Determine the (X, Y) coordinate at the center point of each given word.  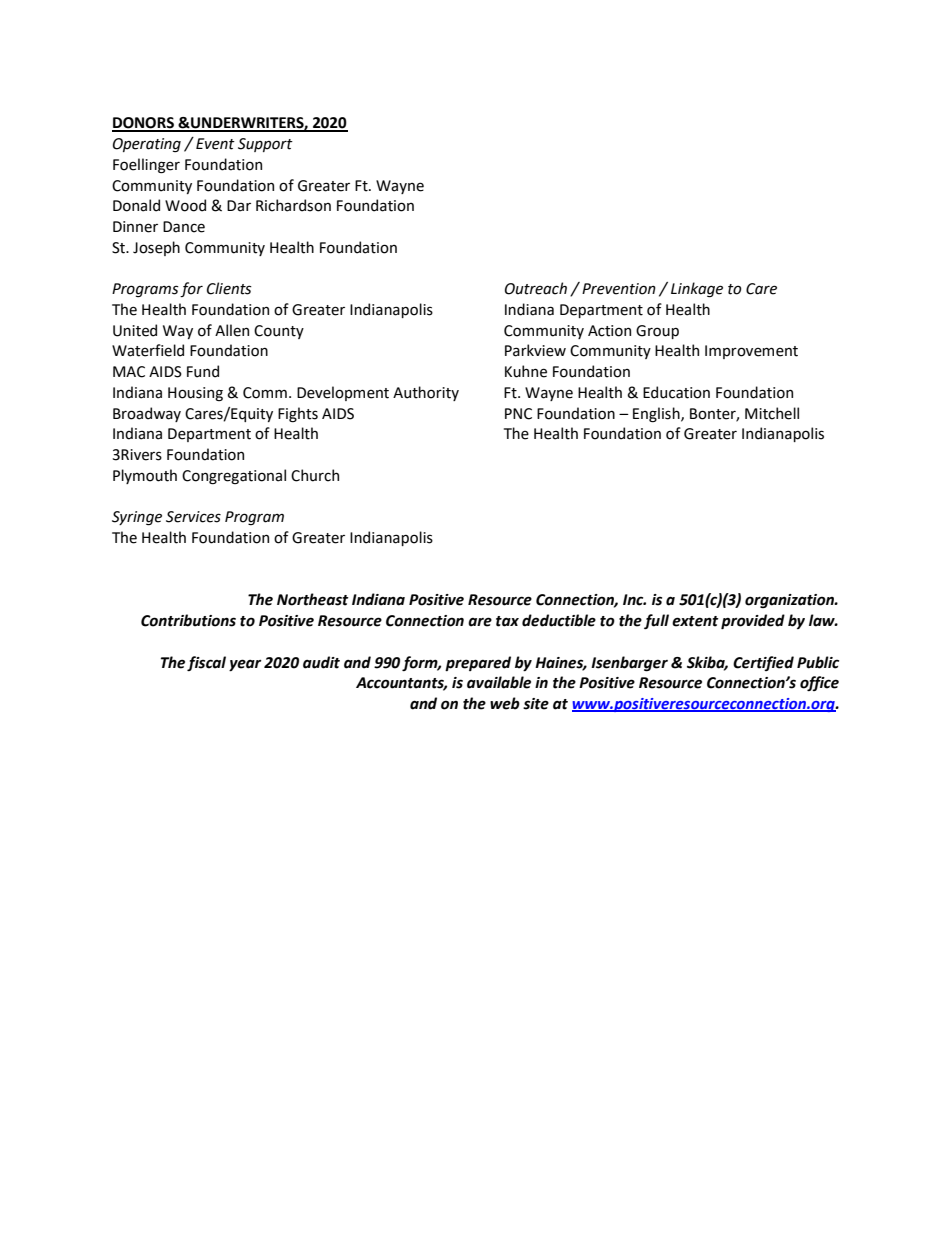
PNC (518, 414)
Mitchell (772, 413)
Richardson (293, 205)
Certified (763, 663)
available (499, 682)
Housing (195, 394)
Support (265, 145)
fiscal (206, 663)
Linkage (697, 290)
